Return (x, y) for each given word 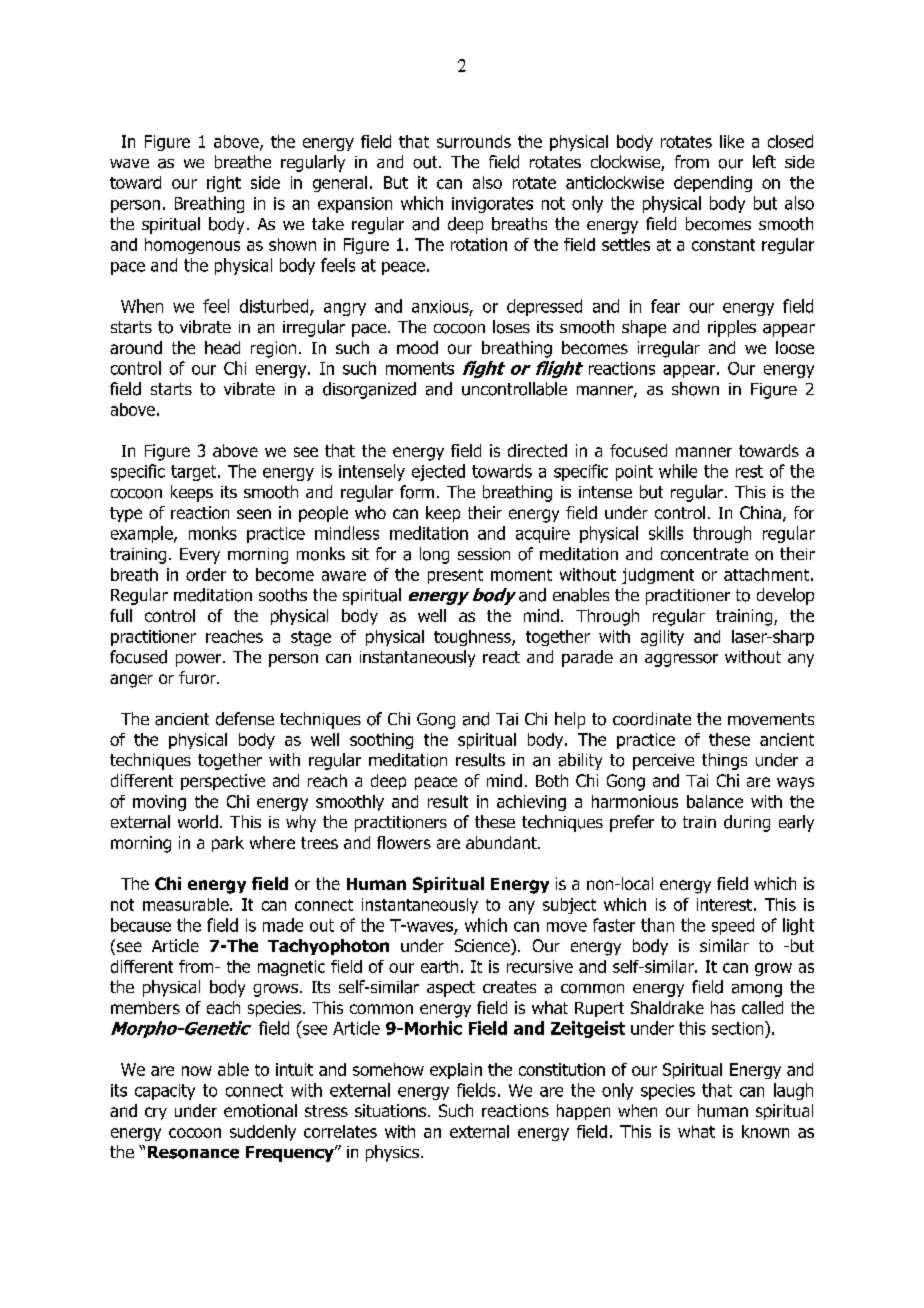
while (678, 471)
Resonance (193, 1152)
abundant (502, 842)
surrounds (474, 141)
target (195, 473)
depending (713, 184)
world (198, 822)
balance (715, 801)
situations (392, 1110)
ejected (438, 472)
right (224, 184)
